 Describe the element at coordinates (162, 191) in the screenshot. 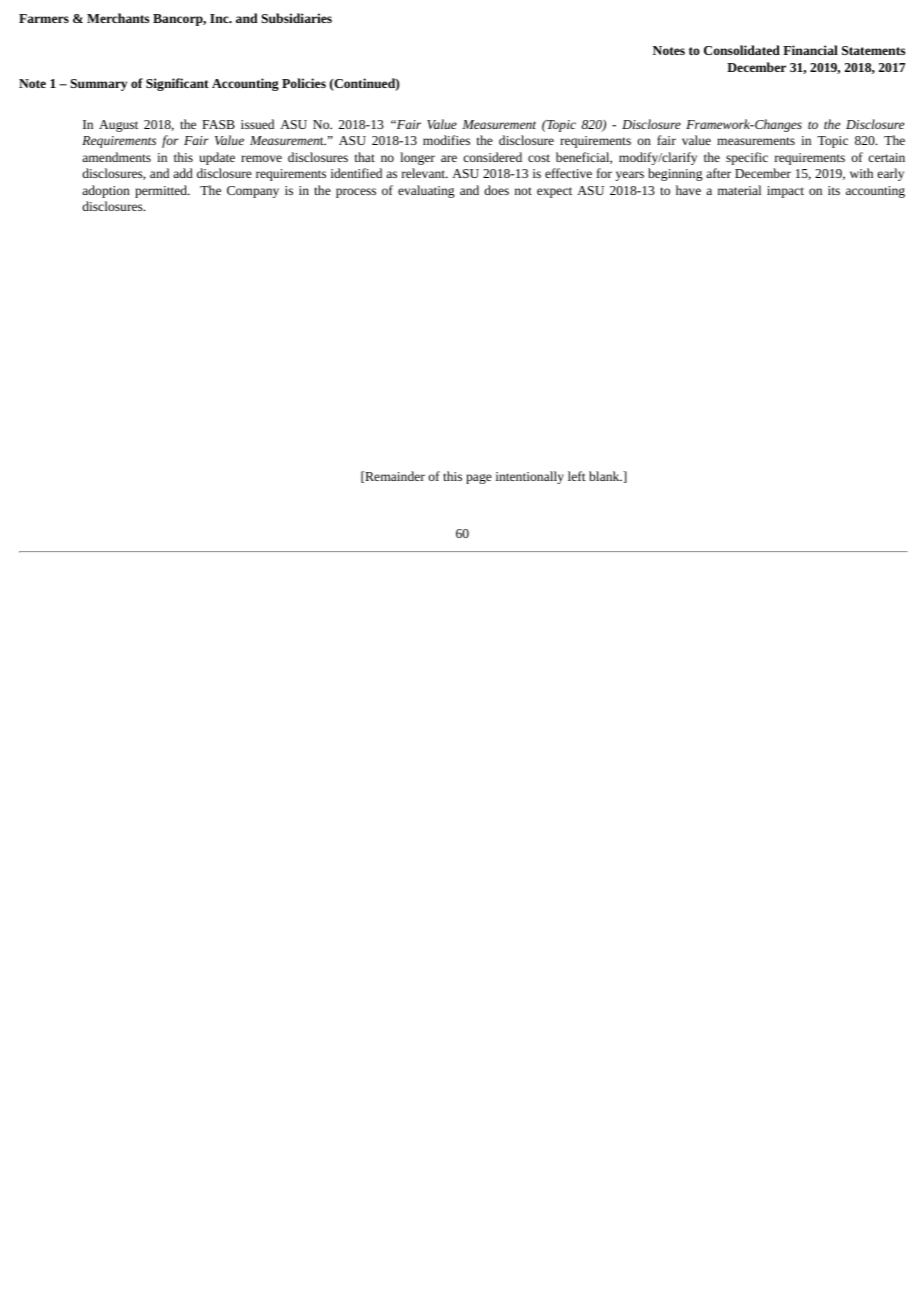

I see `permitted` at that location.
